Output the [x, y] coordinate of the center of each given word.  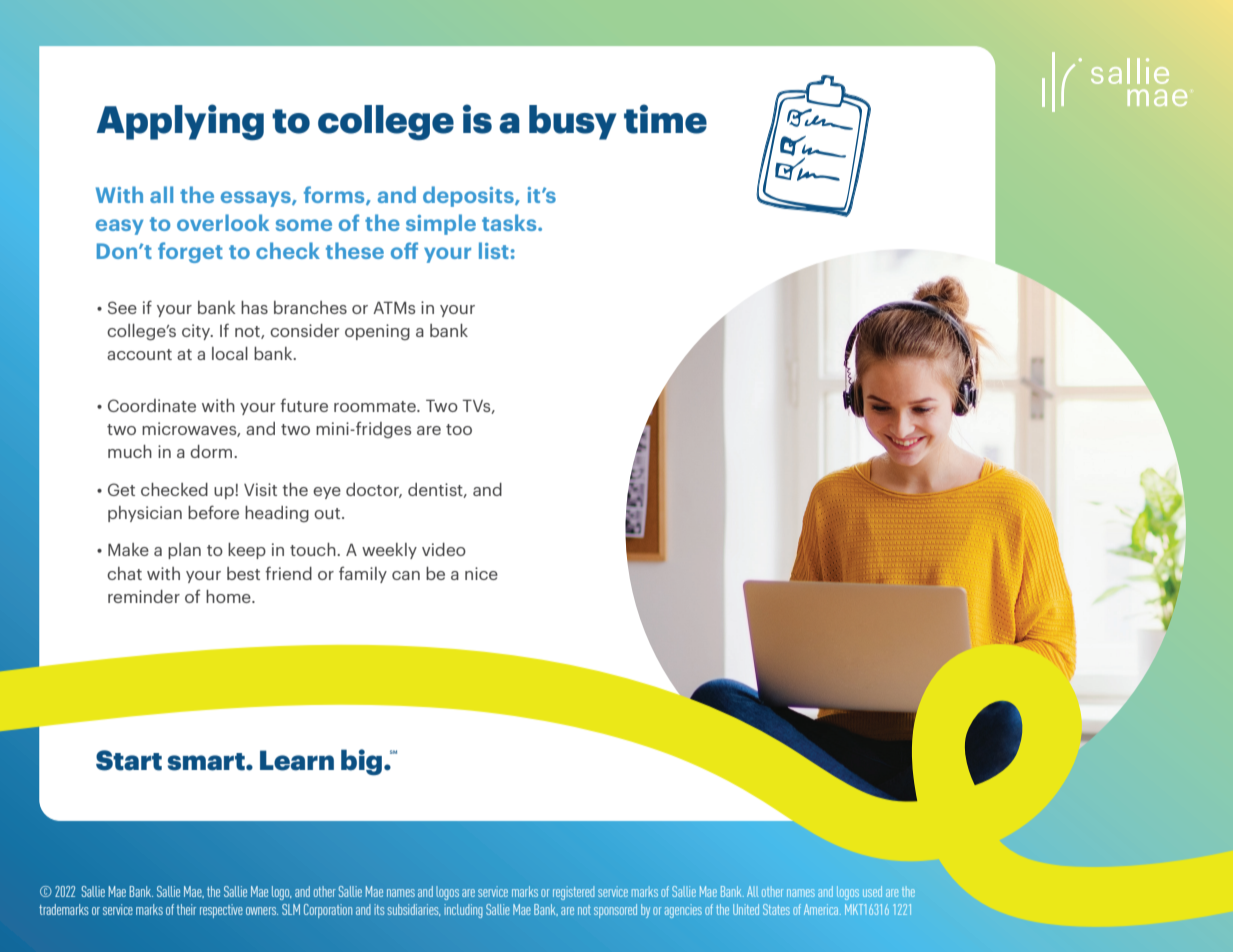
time [665, 119]
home [229, 596]
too [459, 429]
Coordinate [152, 405]
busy [573, 122]
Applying [180, 122]
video [444, 549]
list [494, 250]
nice [481, 573]
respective [221, 911]
